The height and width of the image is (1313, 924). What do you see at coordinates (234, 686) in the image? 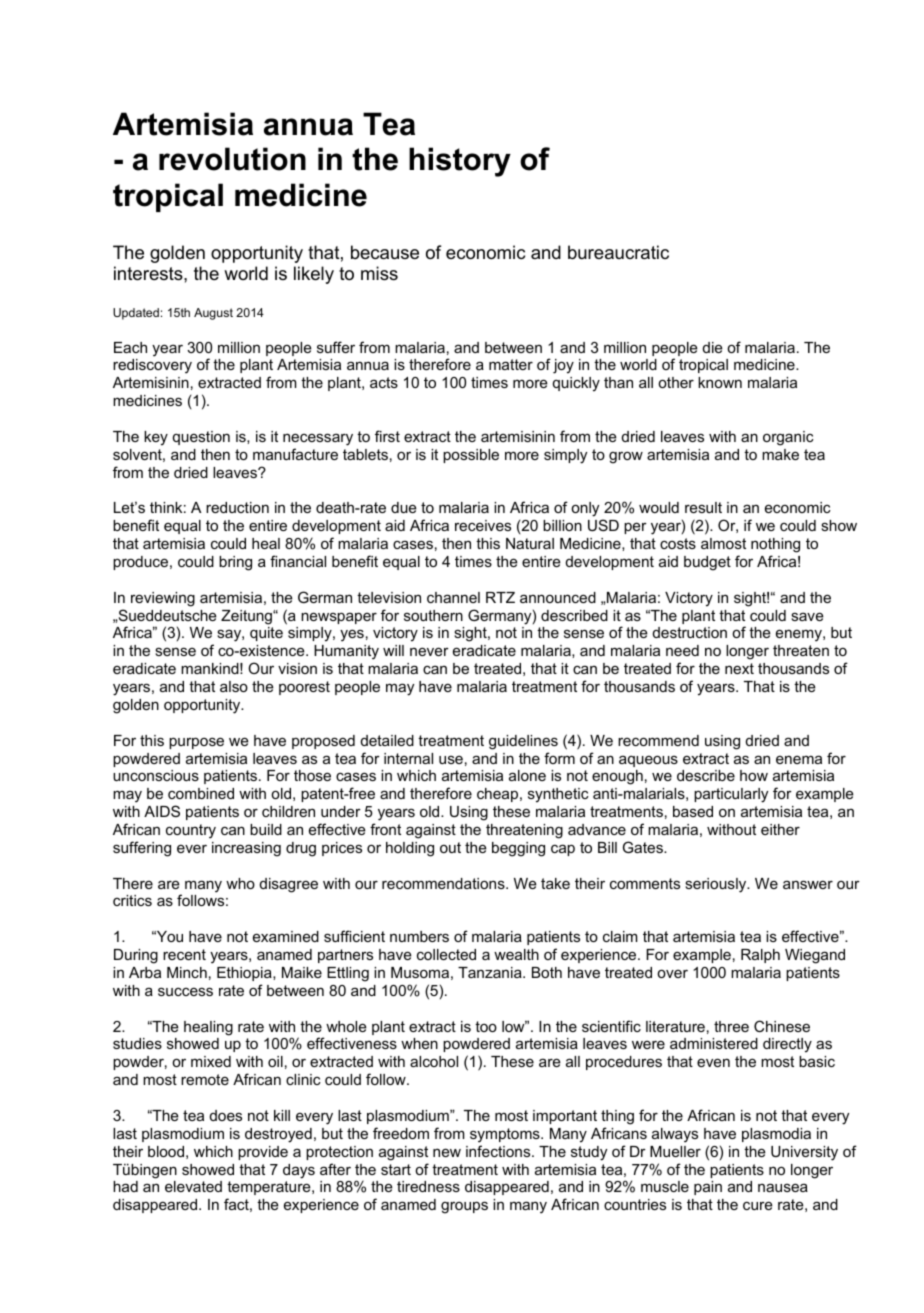
I see `also` at bounding box center [234, 686].
